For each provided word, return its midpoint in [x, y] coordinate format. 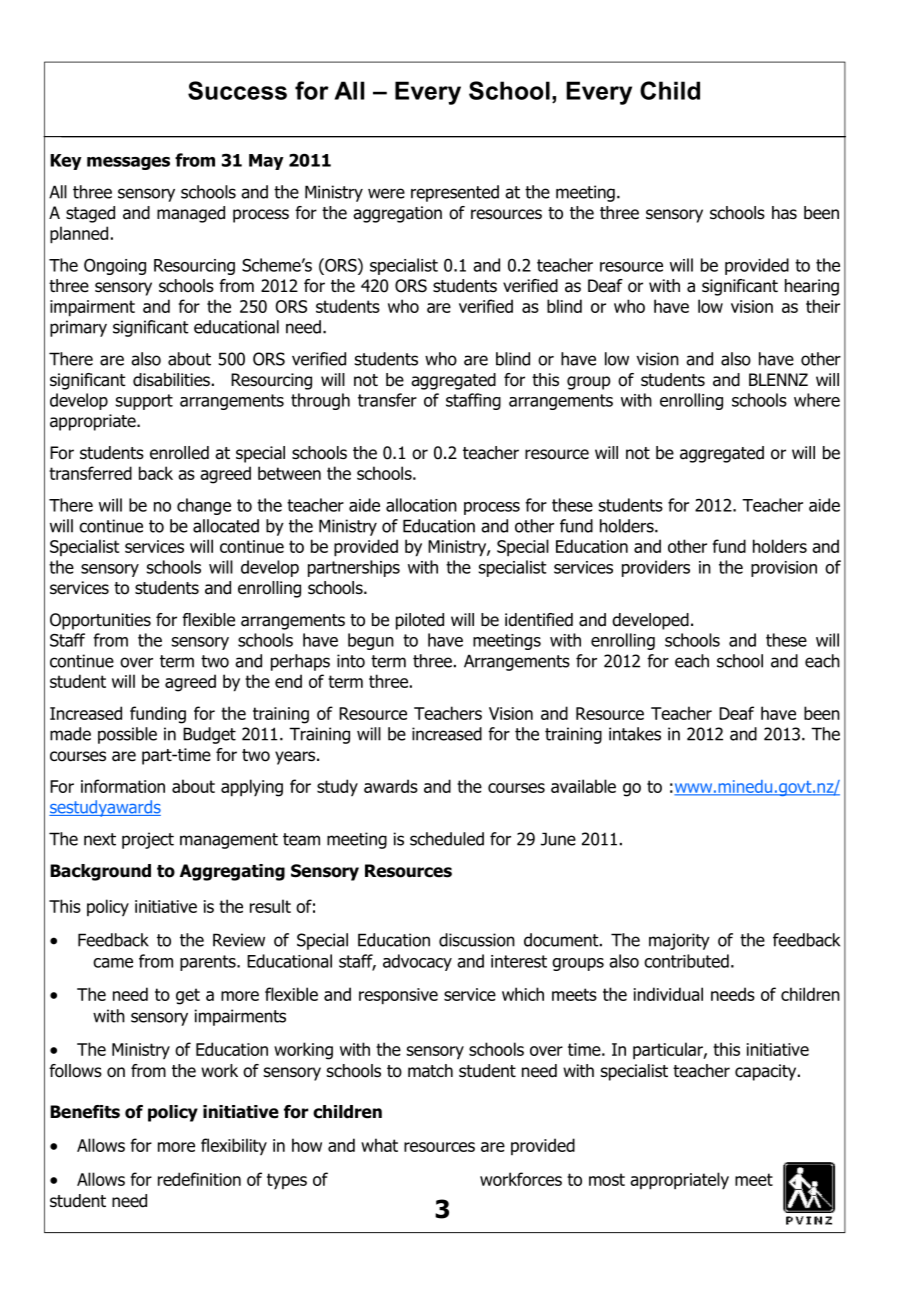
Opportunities [100, 621]
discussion [477, 940]
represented [455, 193]
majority [679, 941]
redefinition [199, 1179]
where [817, 400]
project [148, 840]
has [784, 213]
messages [128, 163]
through [320, 401]
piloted [420, 621]
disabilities [171, 380]
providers [656, 568]
